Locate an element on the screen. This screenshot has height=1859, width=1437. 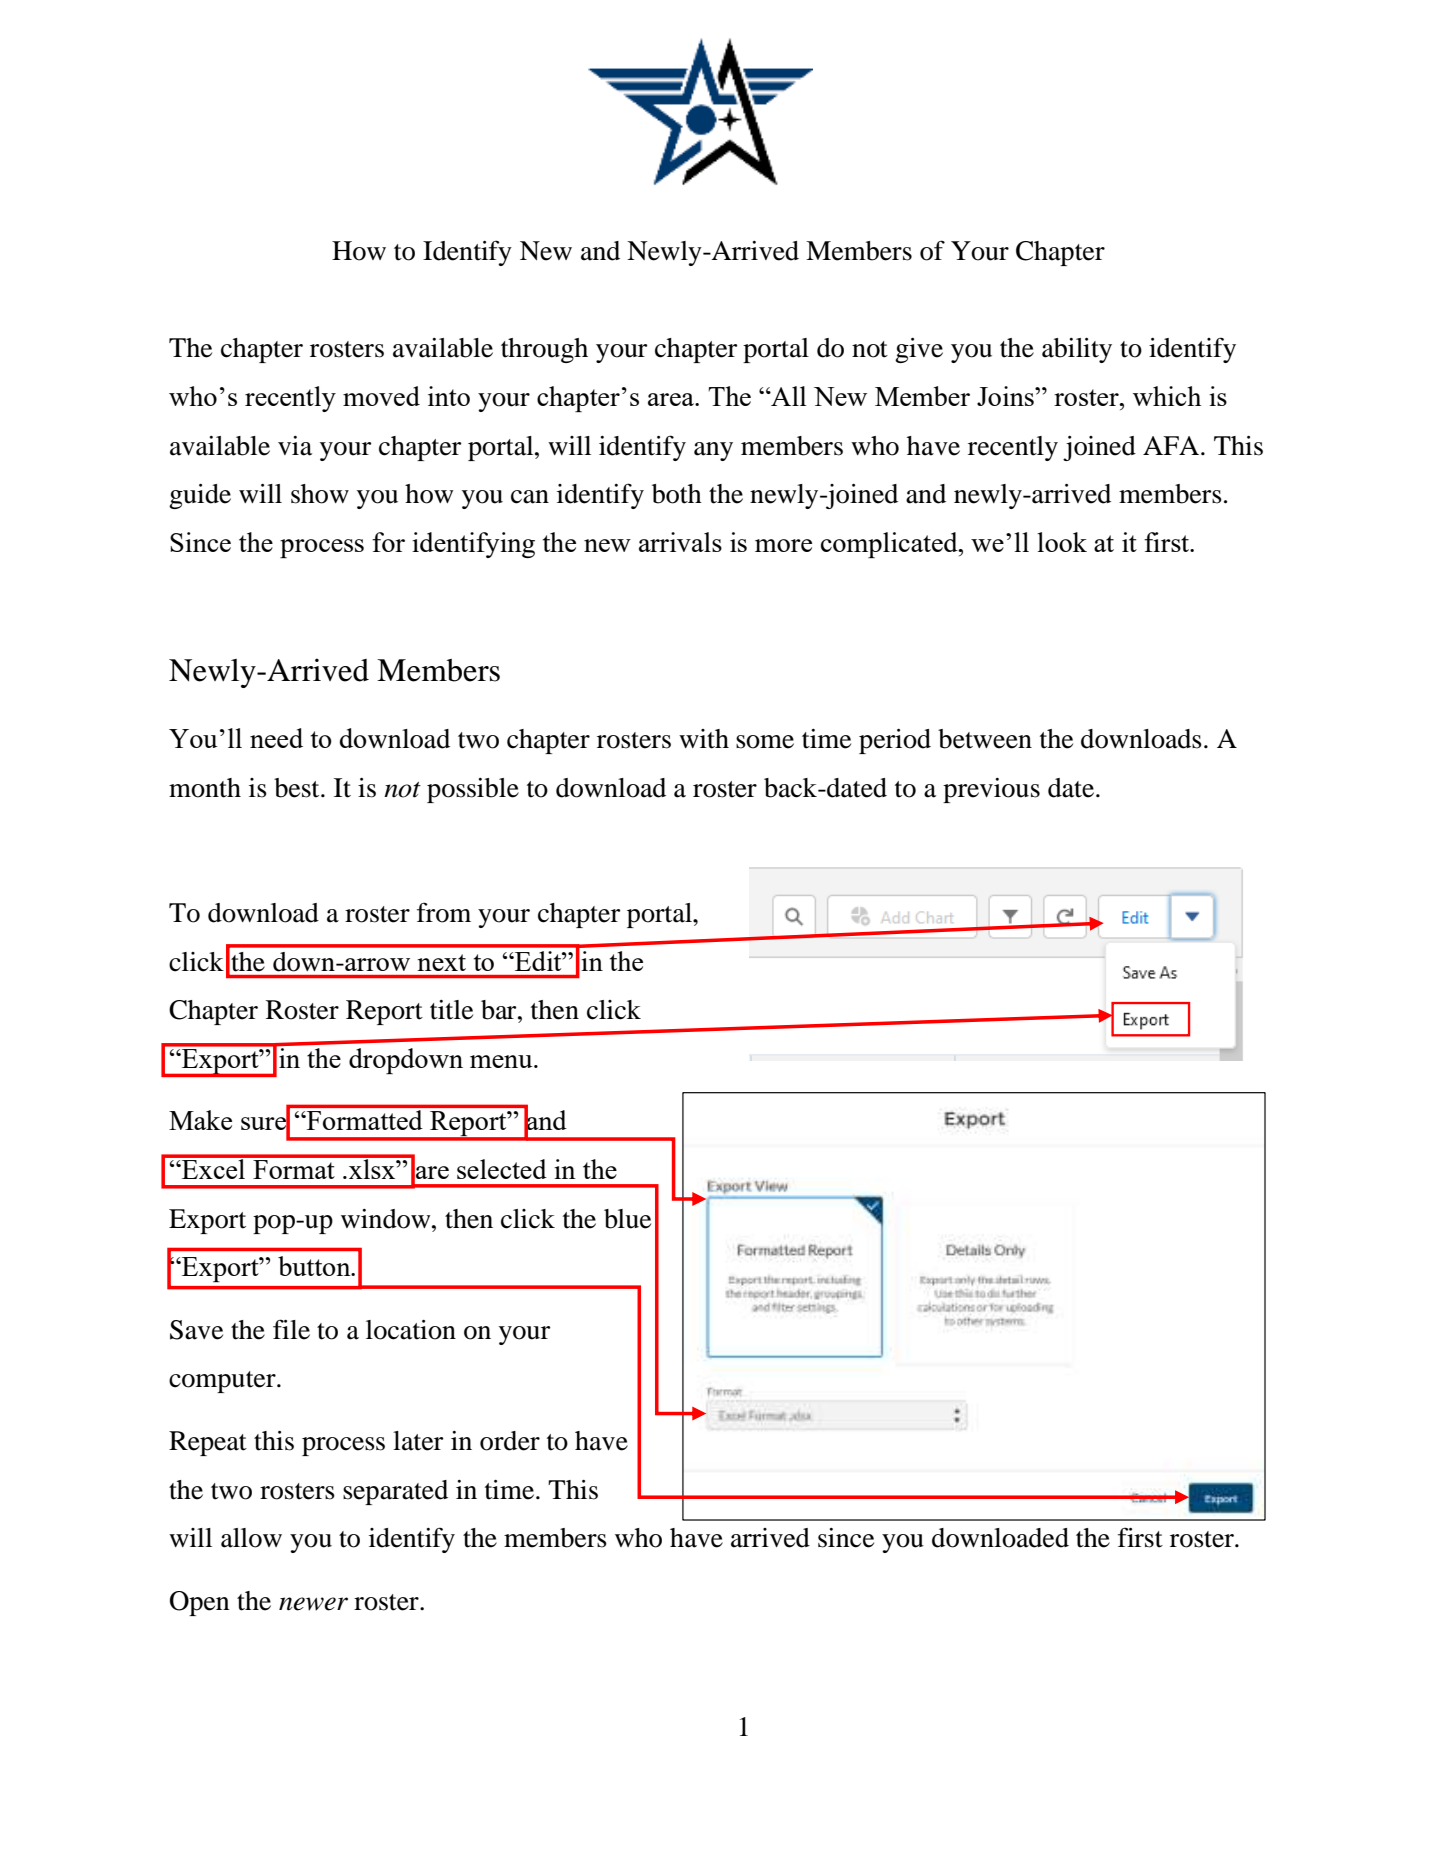
best is located at coordinates (298, 788).
